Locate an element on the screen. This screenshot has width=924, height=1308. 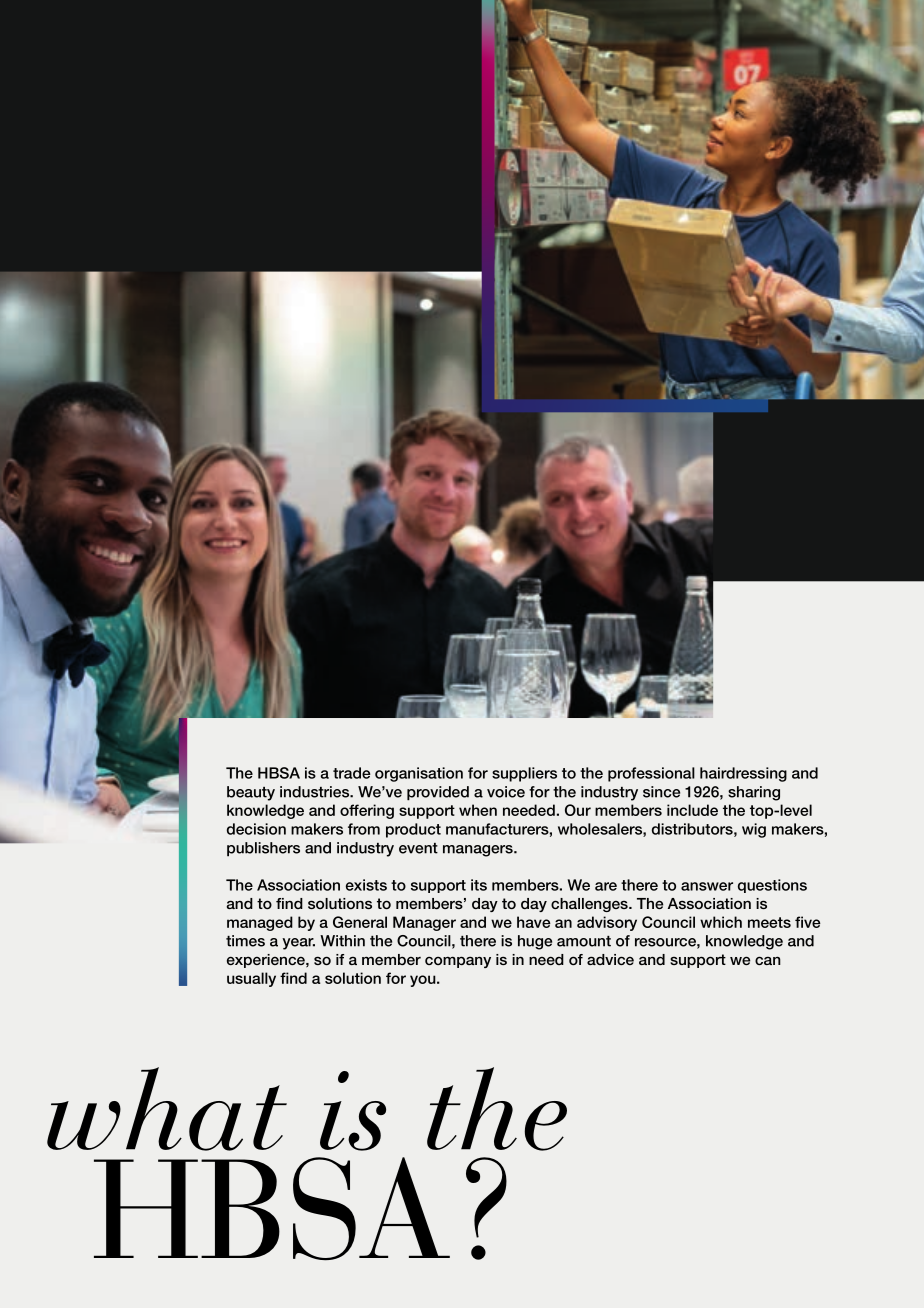
company is located at coordinates (458, 961).
